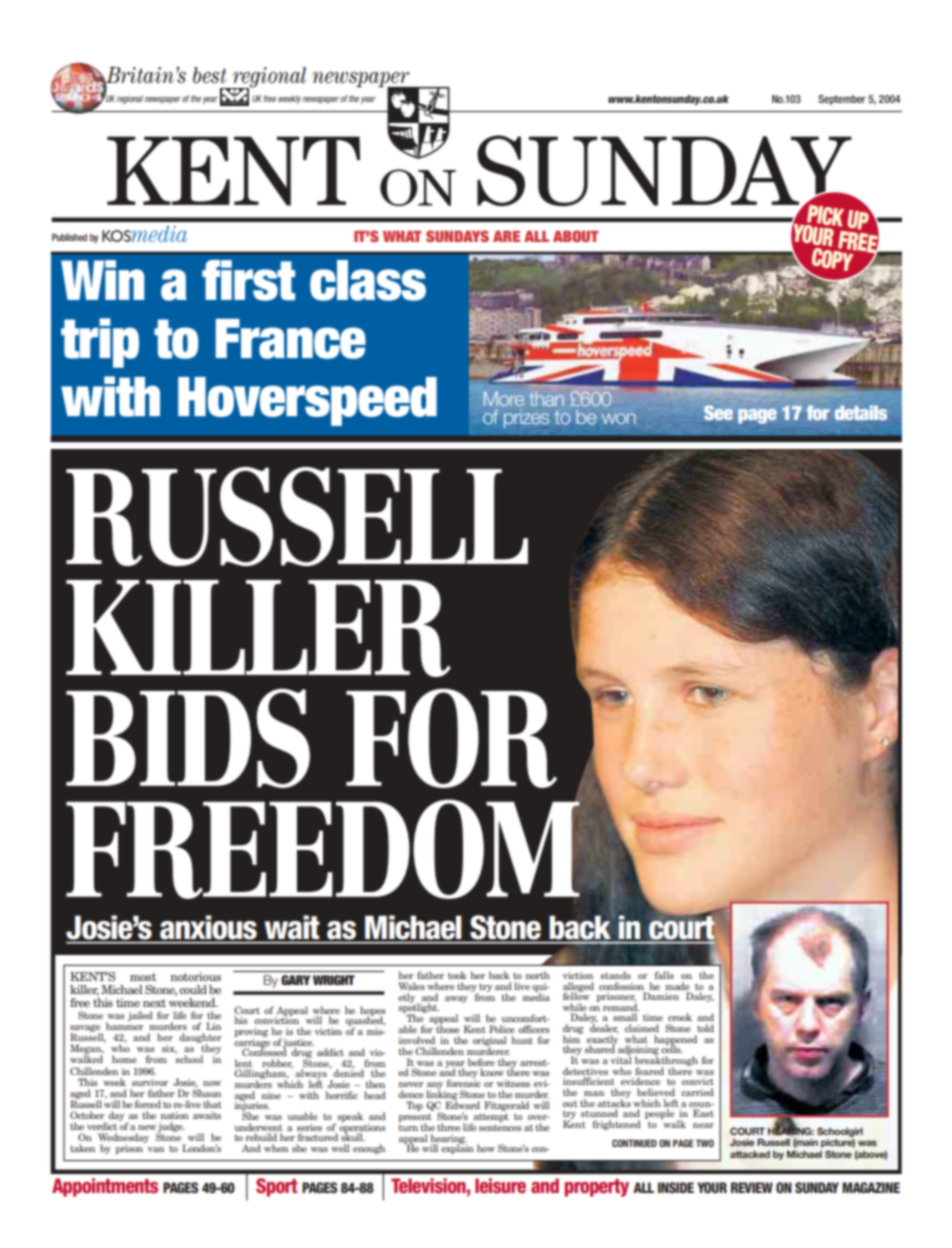 This image has width=952, height=1248. What do you see at coordinates (100, 343) in the image?
I see `trip` at bounding box center [100, 343].
